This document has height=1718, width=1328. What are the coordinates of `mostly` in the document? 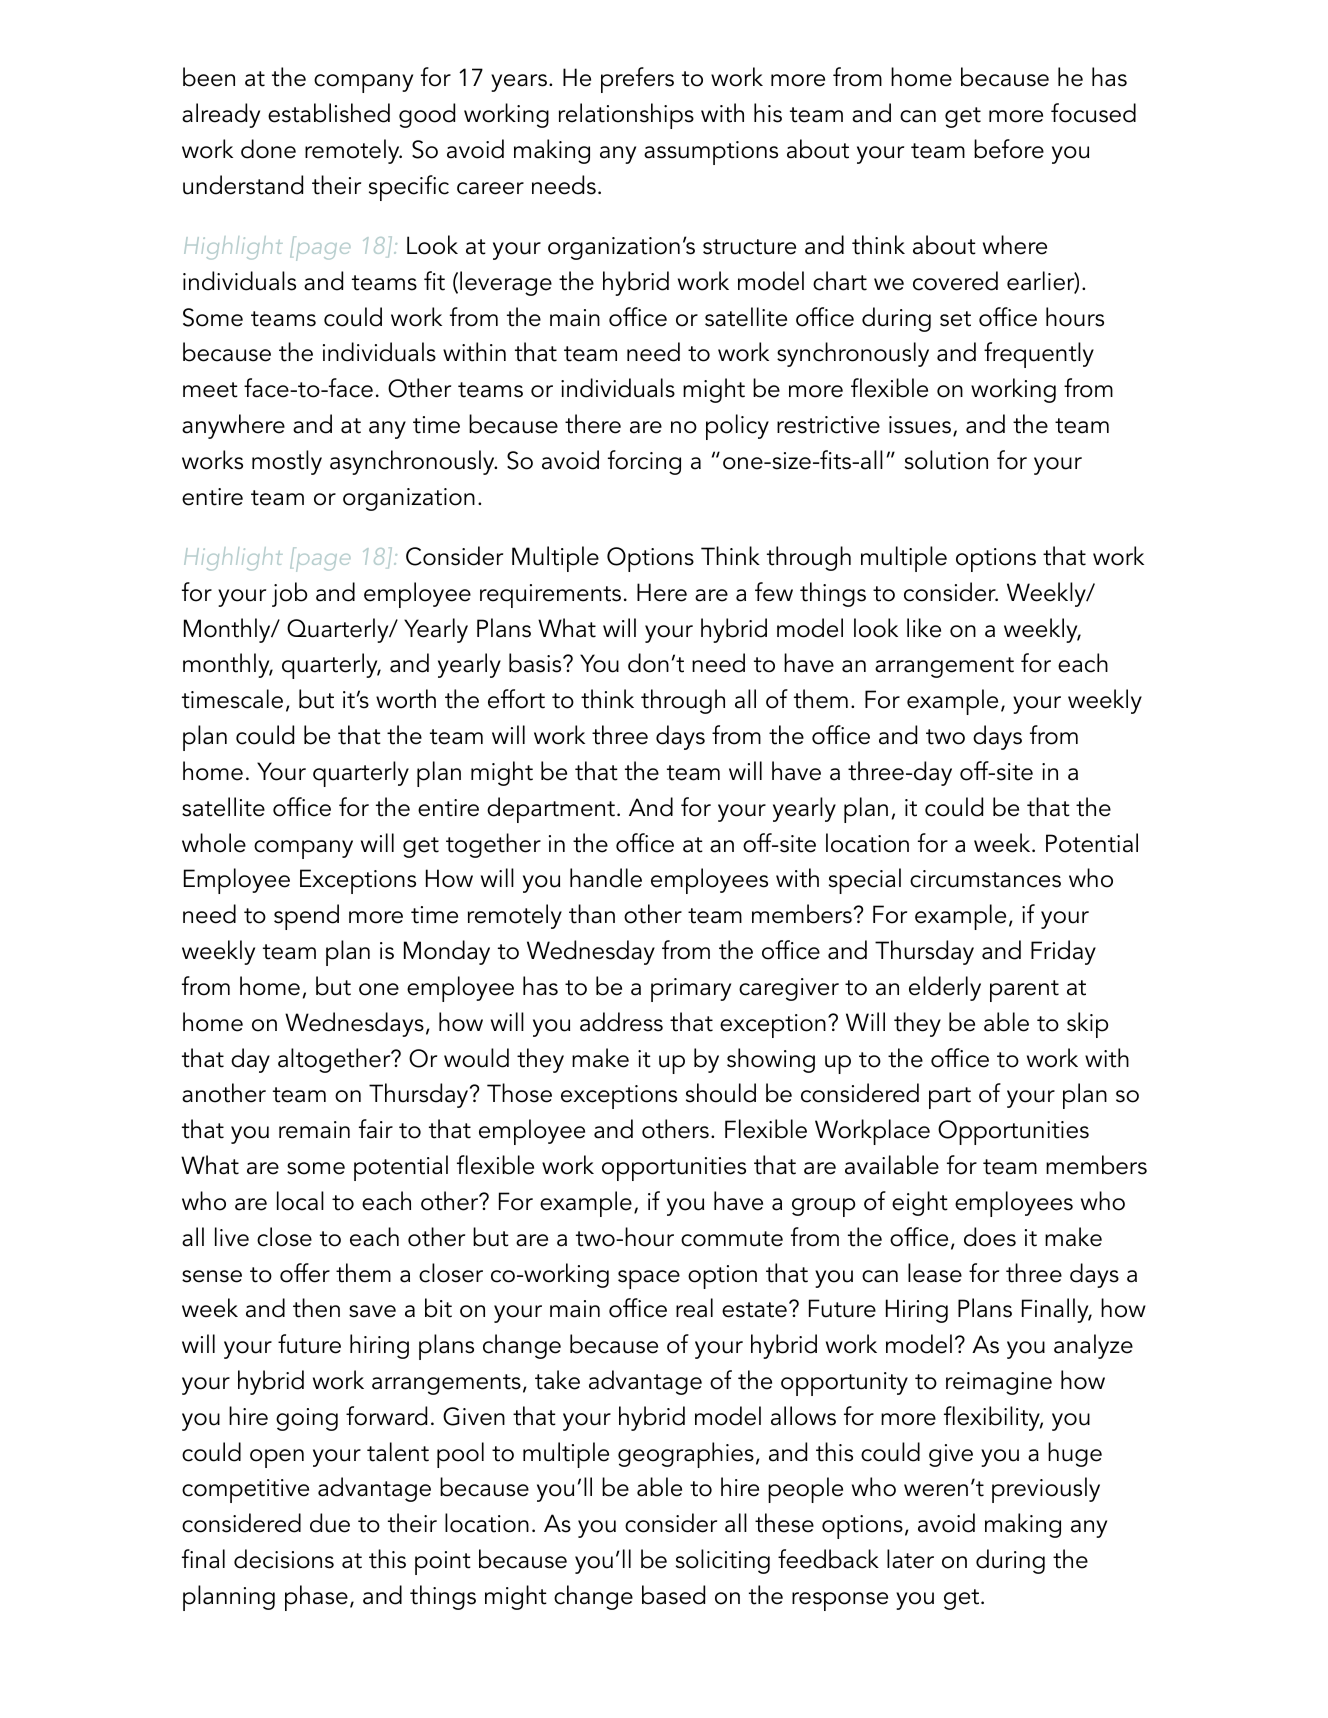 It's located at (287, 462).
